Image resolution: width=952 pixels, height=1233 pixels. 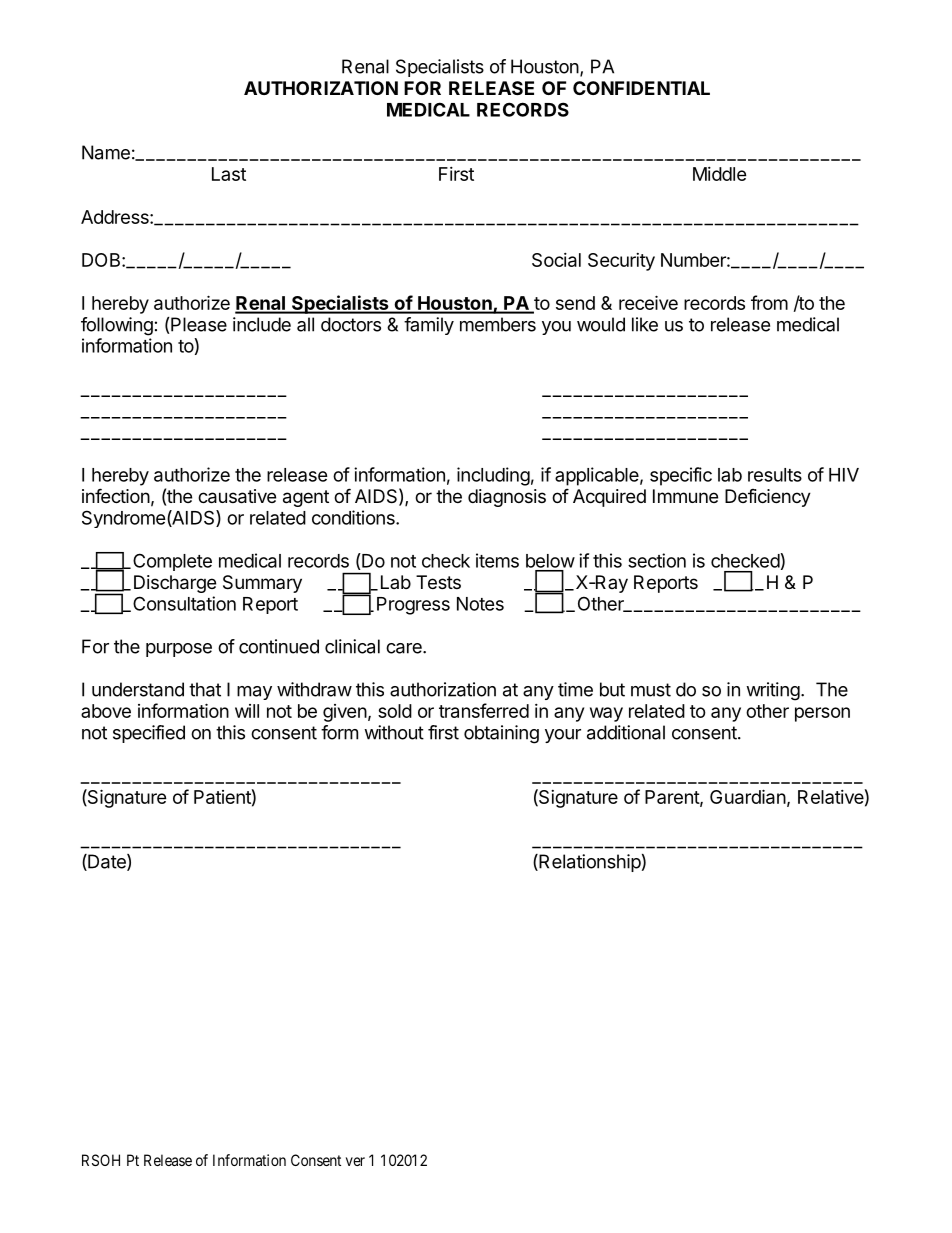 What do you see at coordinates (355, 1161) in the page?
I see `ver` at bounding box center [355, 1161].
